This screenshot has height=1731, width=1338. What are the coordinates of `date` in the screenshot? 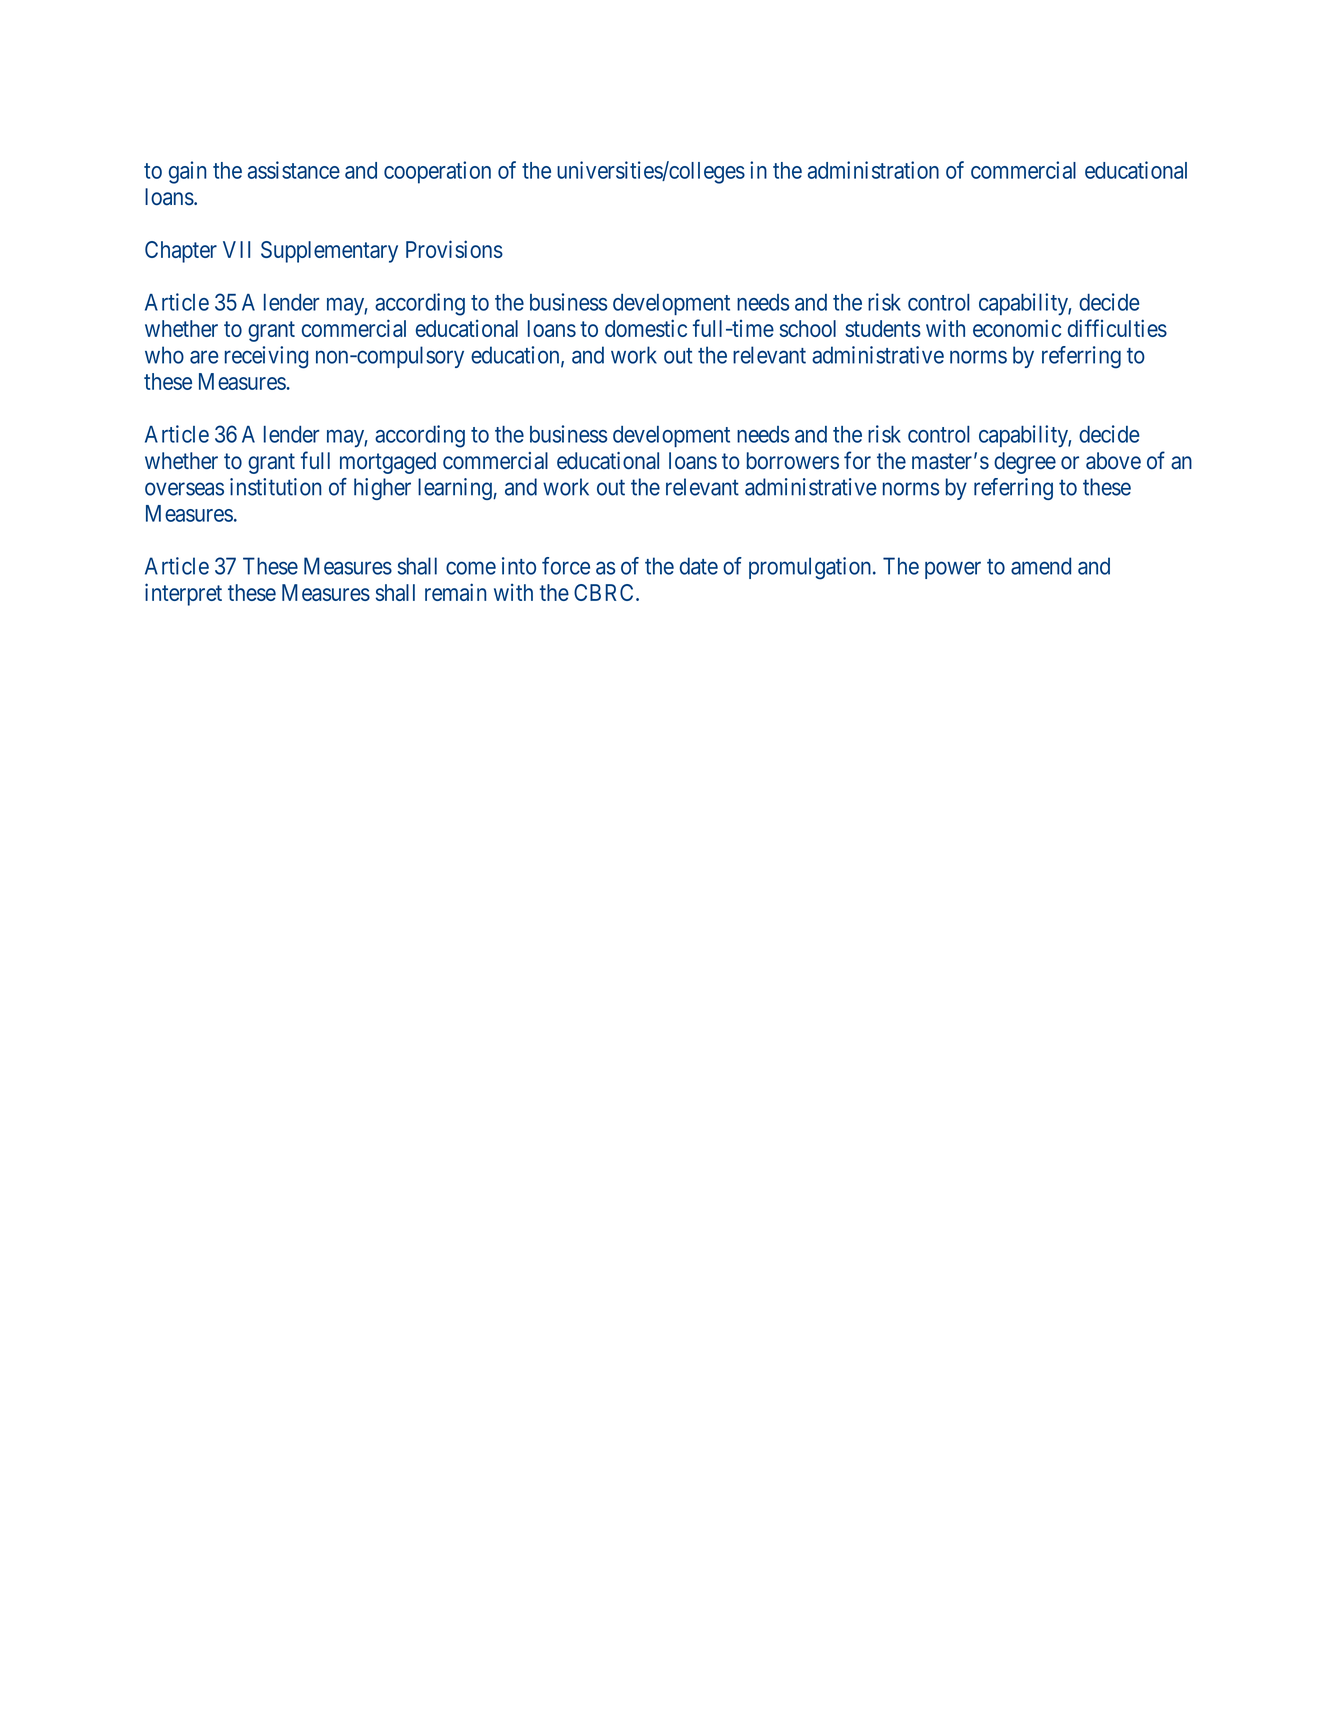 It's located at (699, 566).
